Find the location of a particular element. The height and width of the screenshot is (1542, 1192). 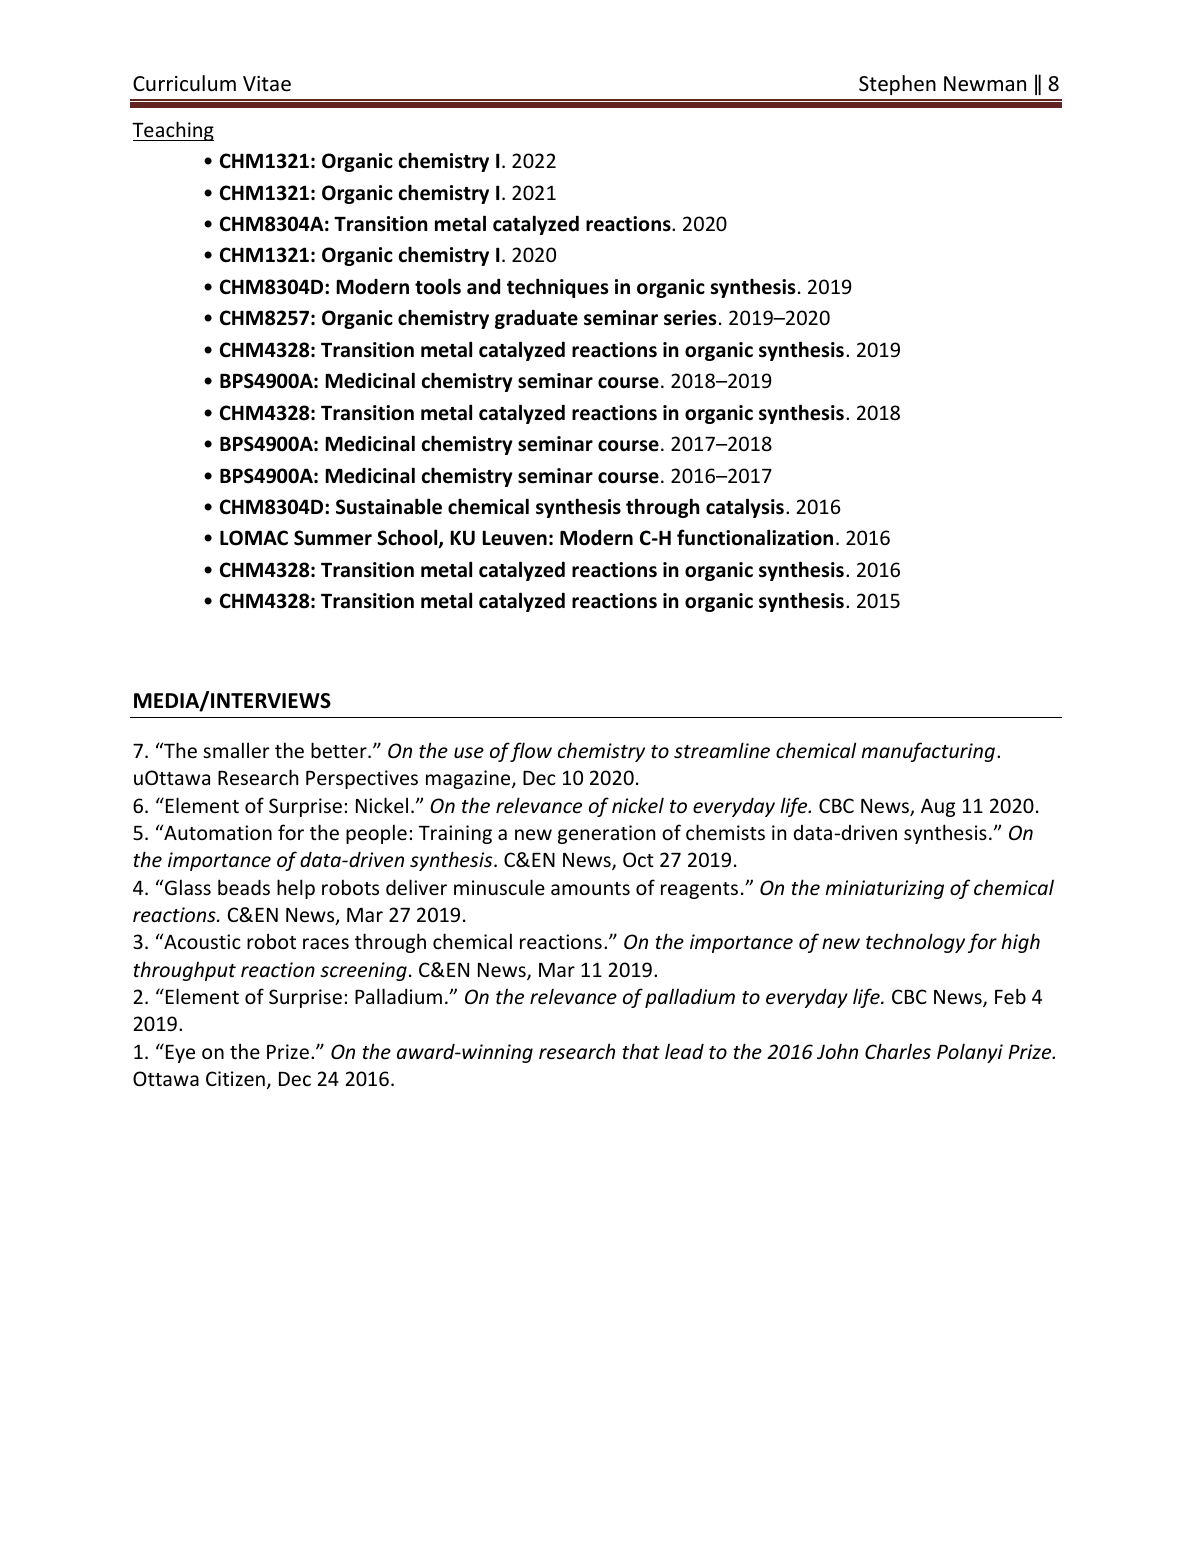

Leuven is located at coordinates (514, 538).
